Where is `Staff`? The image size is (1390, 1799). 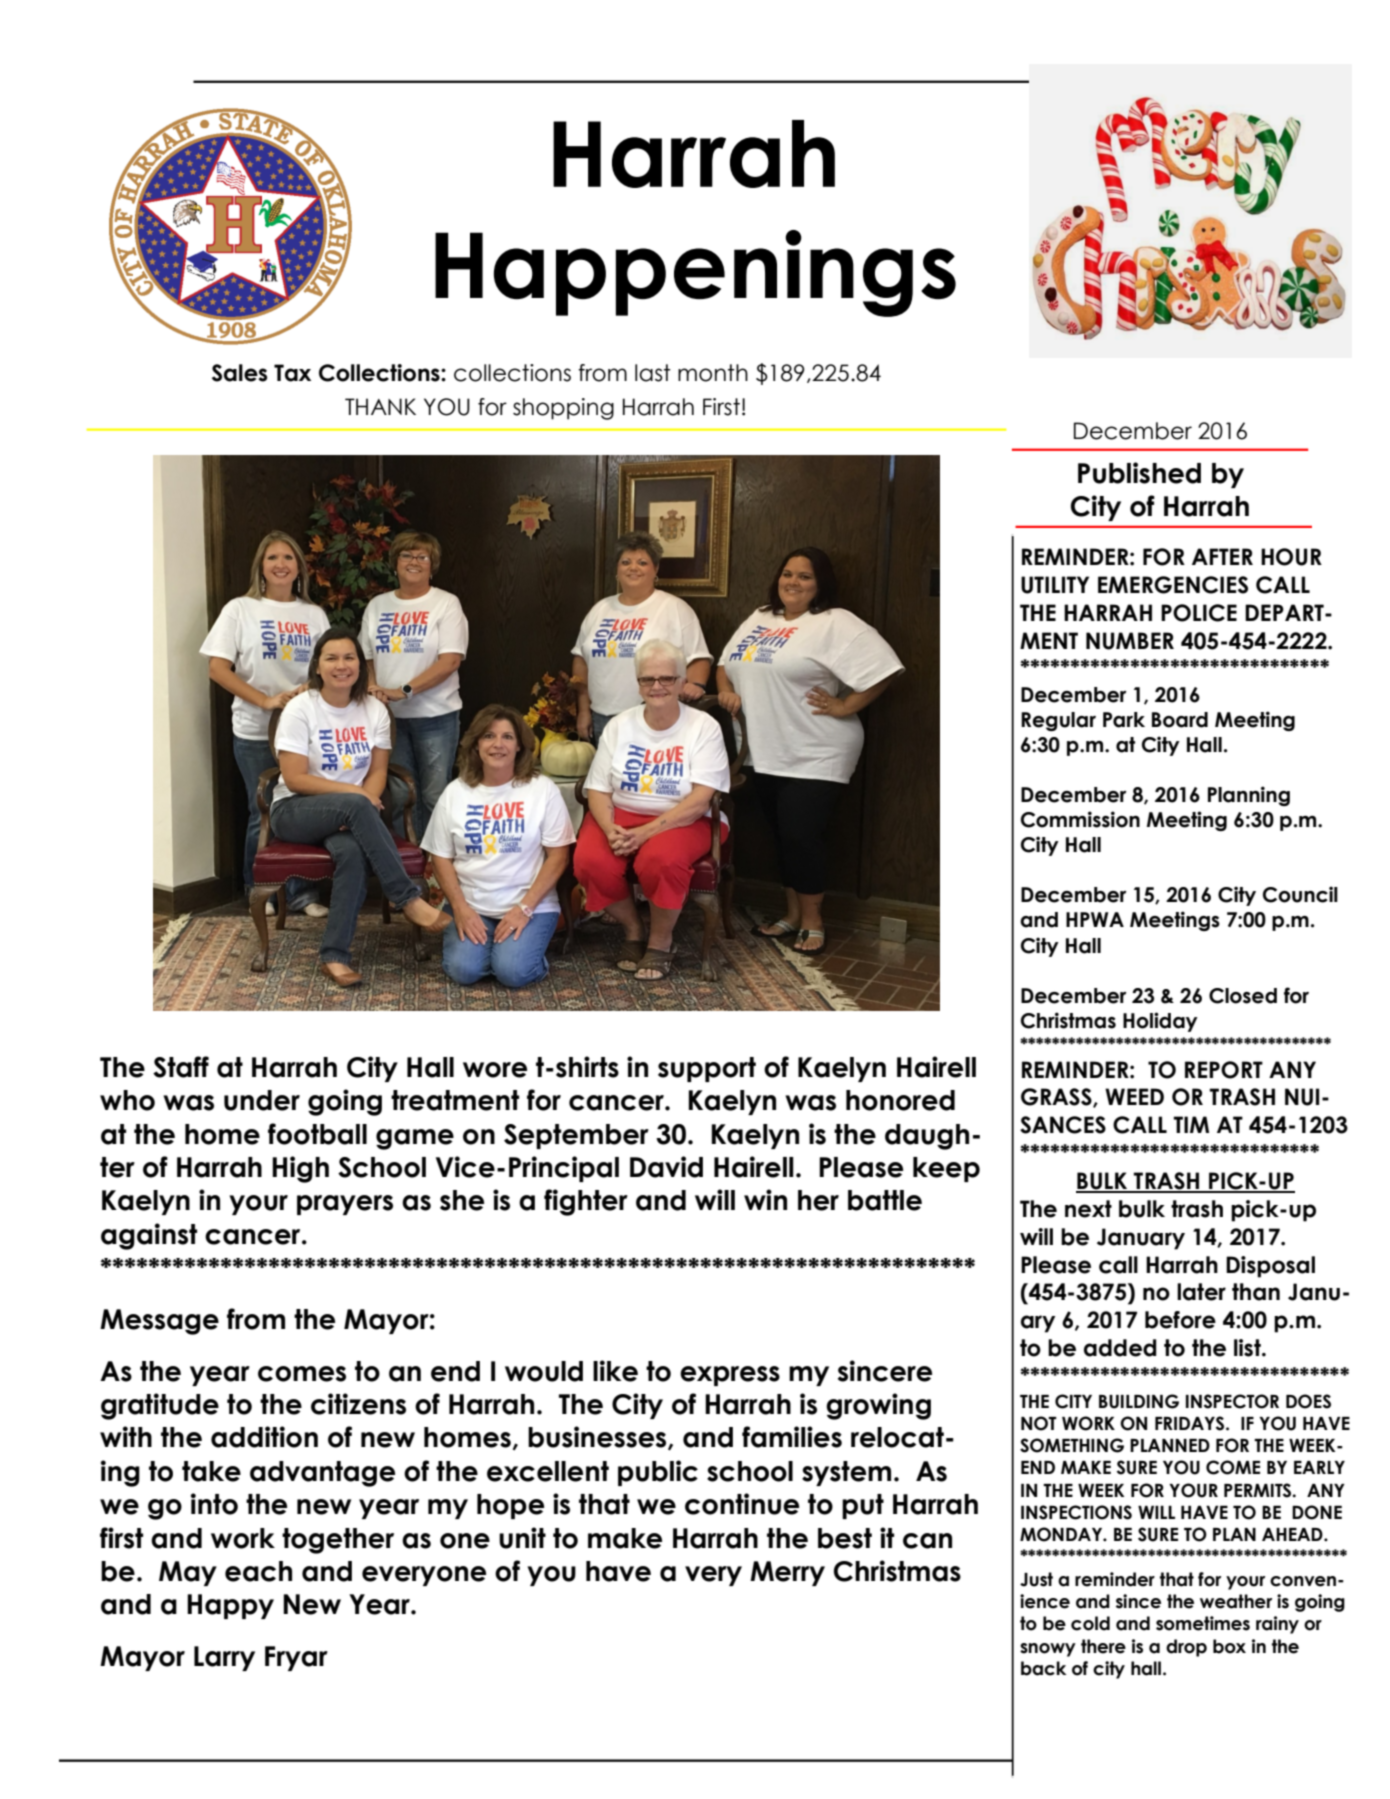
Staff is located at coordinates (181, 1067).
